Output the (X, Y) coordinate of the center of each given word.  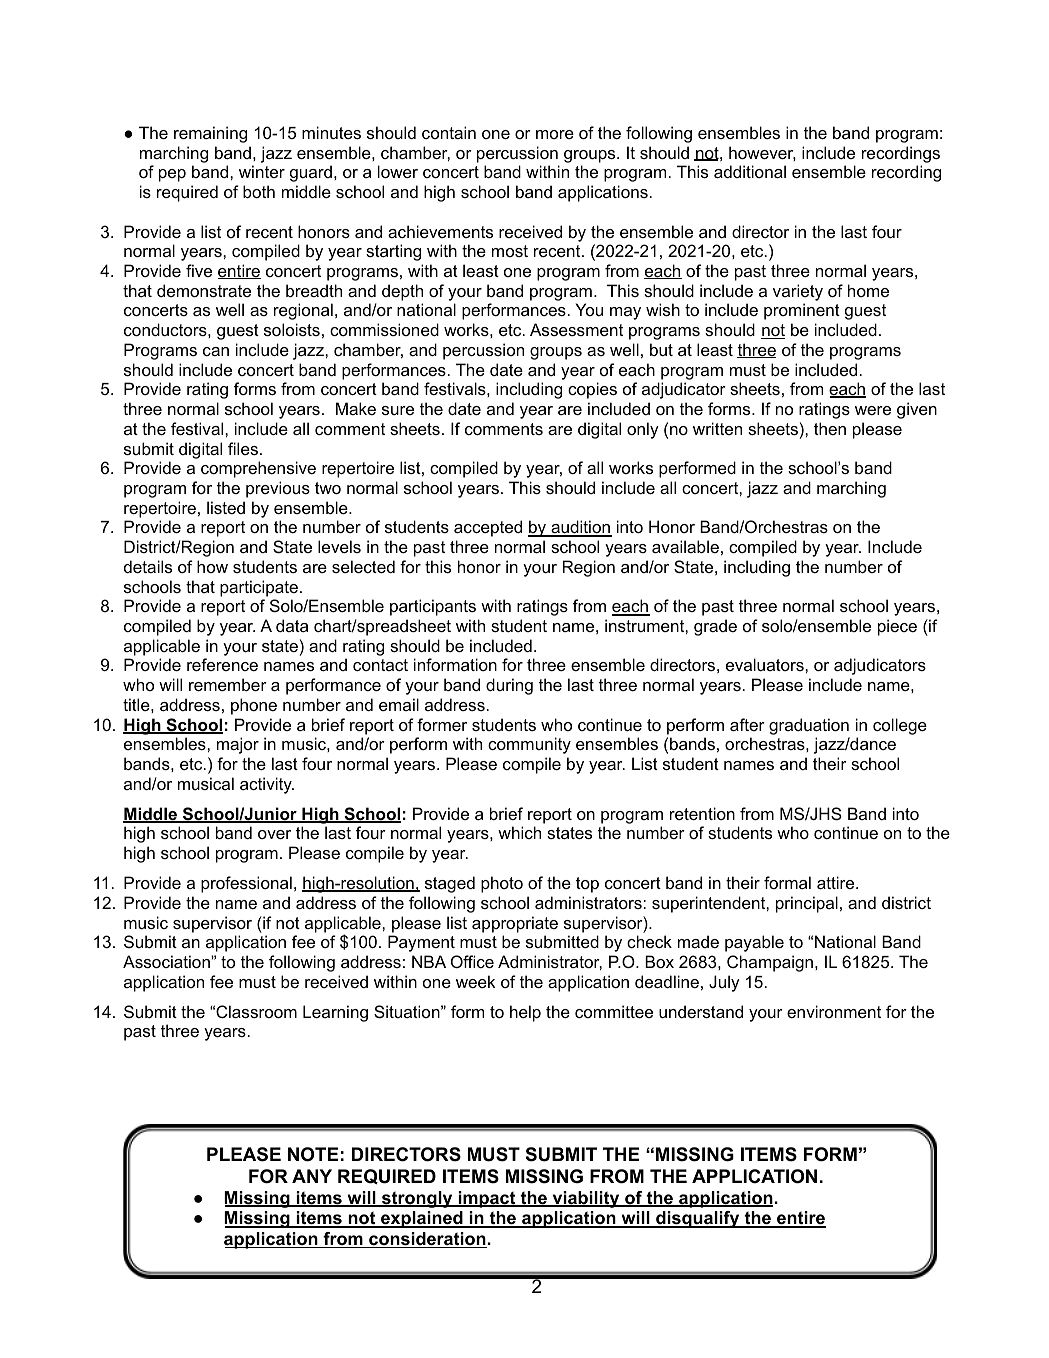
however (762, 153)
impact (487, 1199)
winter (262, 171)
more (555, 134)
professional (246, 884)
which (519, 832)
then (830, 428)
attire (837, 882)
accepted (488, 528)
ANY (312, 1176)
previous (278, 489)
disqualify (697, 1219)
